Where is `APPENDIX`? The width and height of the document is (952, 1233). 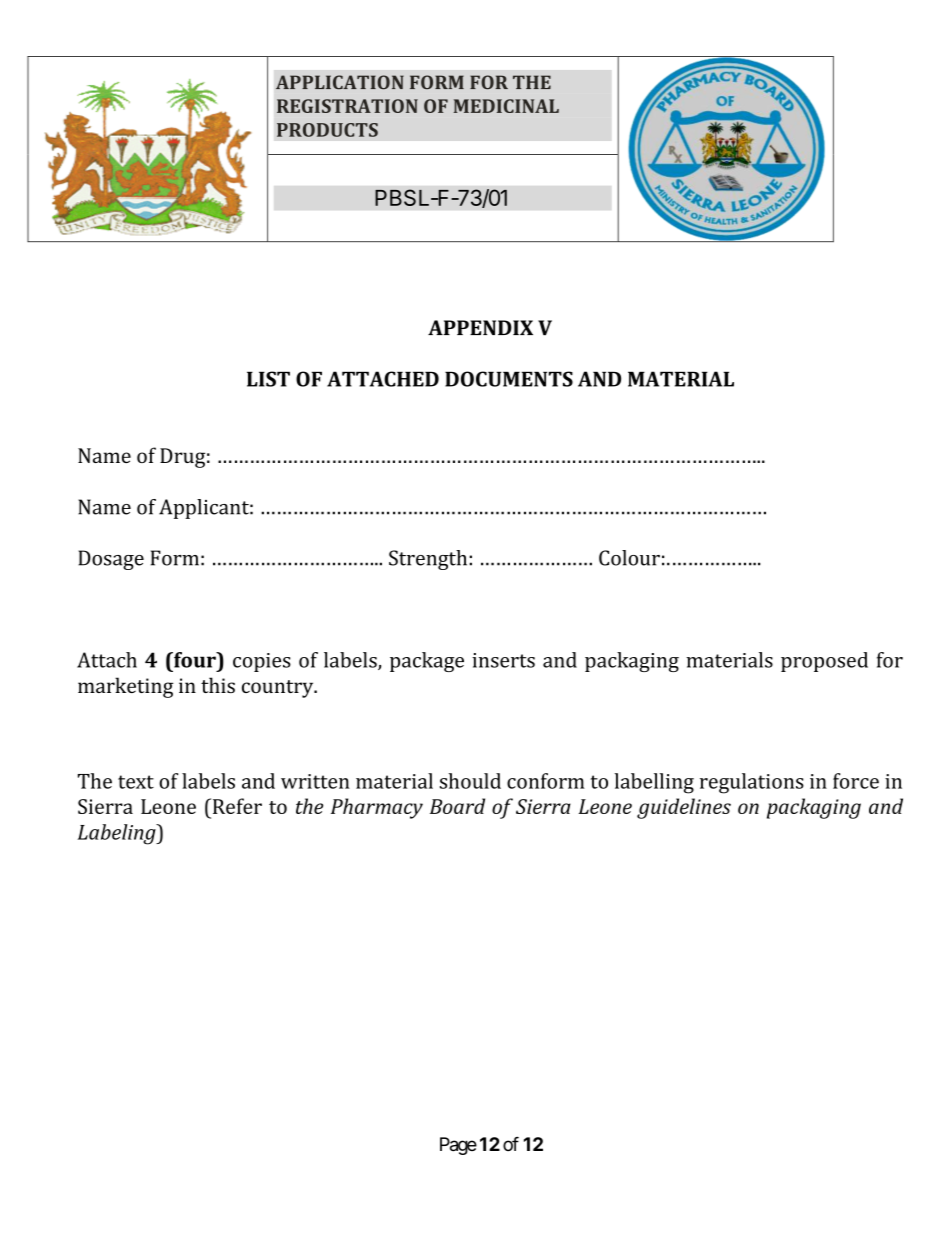 APPENDIX is located at coordinates (480, 327).
